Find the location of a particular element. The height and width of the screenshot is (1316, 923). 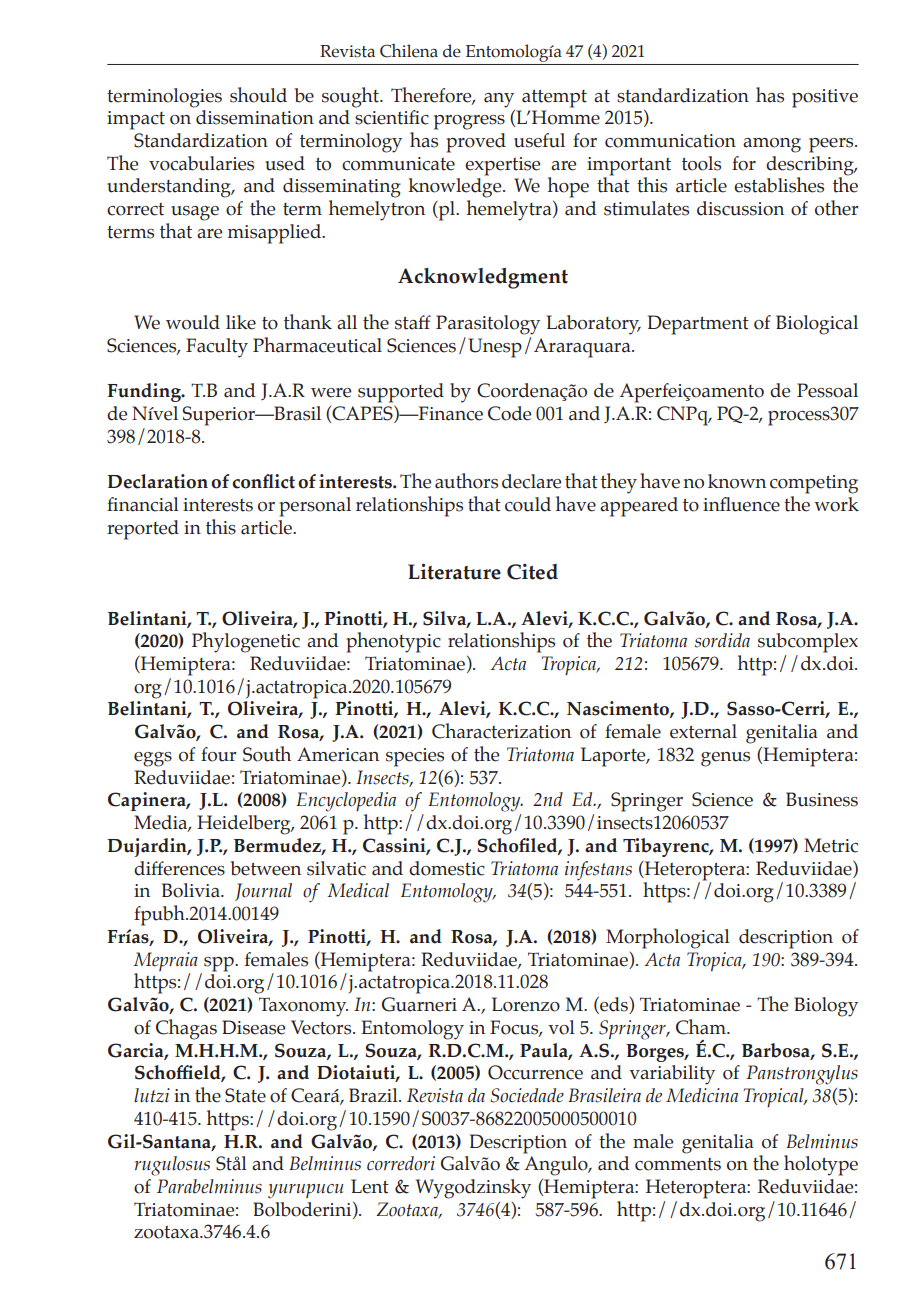

Morphological is located at coordinates (668, 938).
